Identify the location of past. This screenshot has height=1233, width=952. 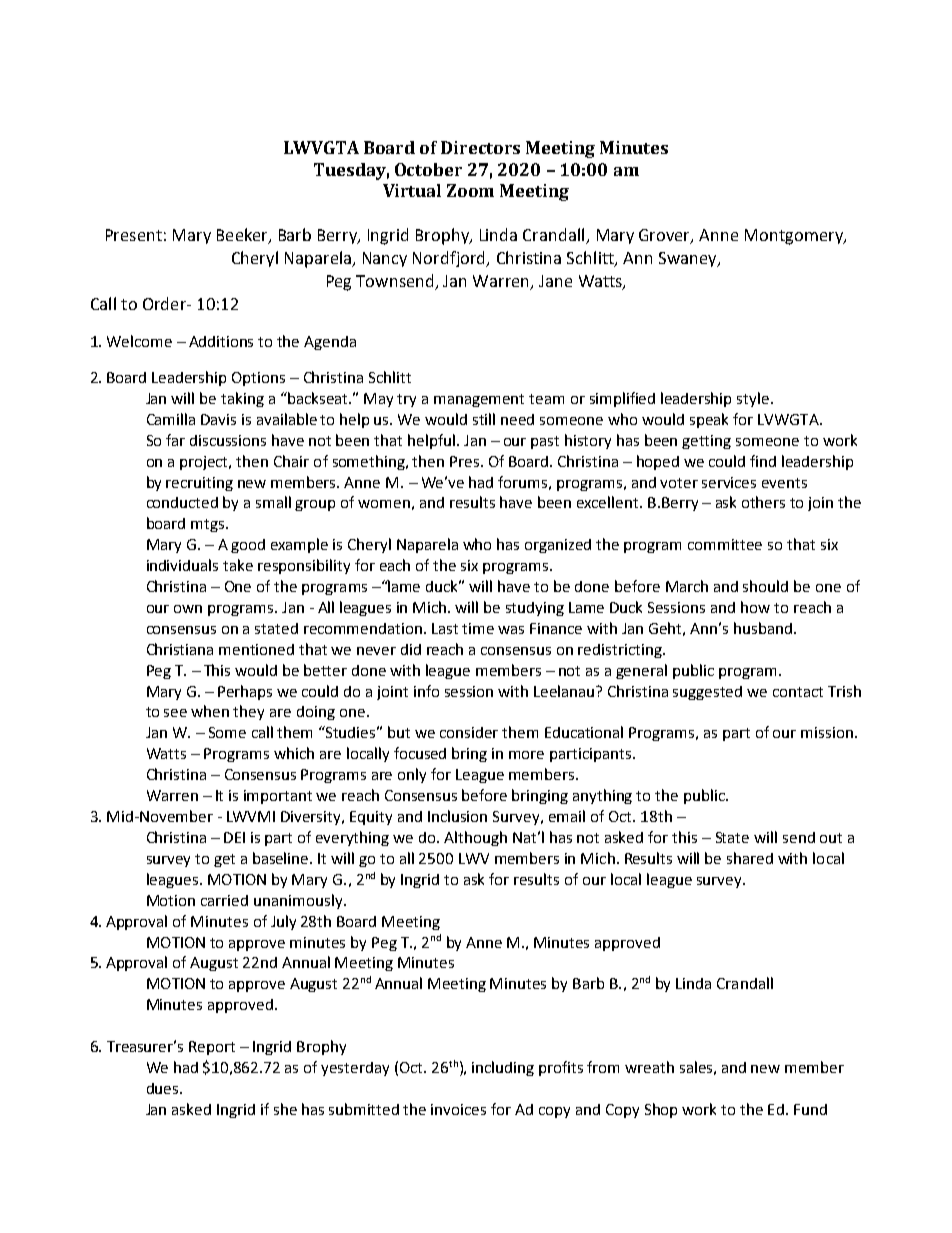
(545, 442).
